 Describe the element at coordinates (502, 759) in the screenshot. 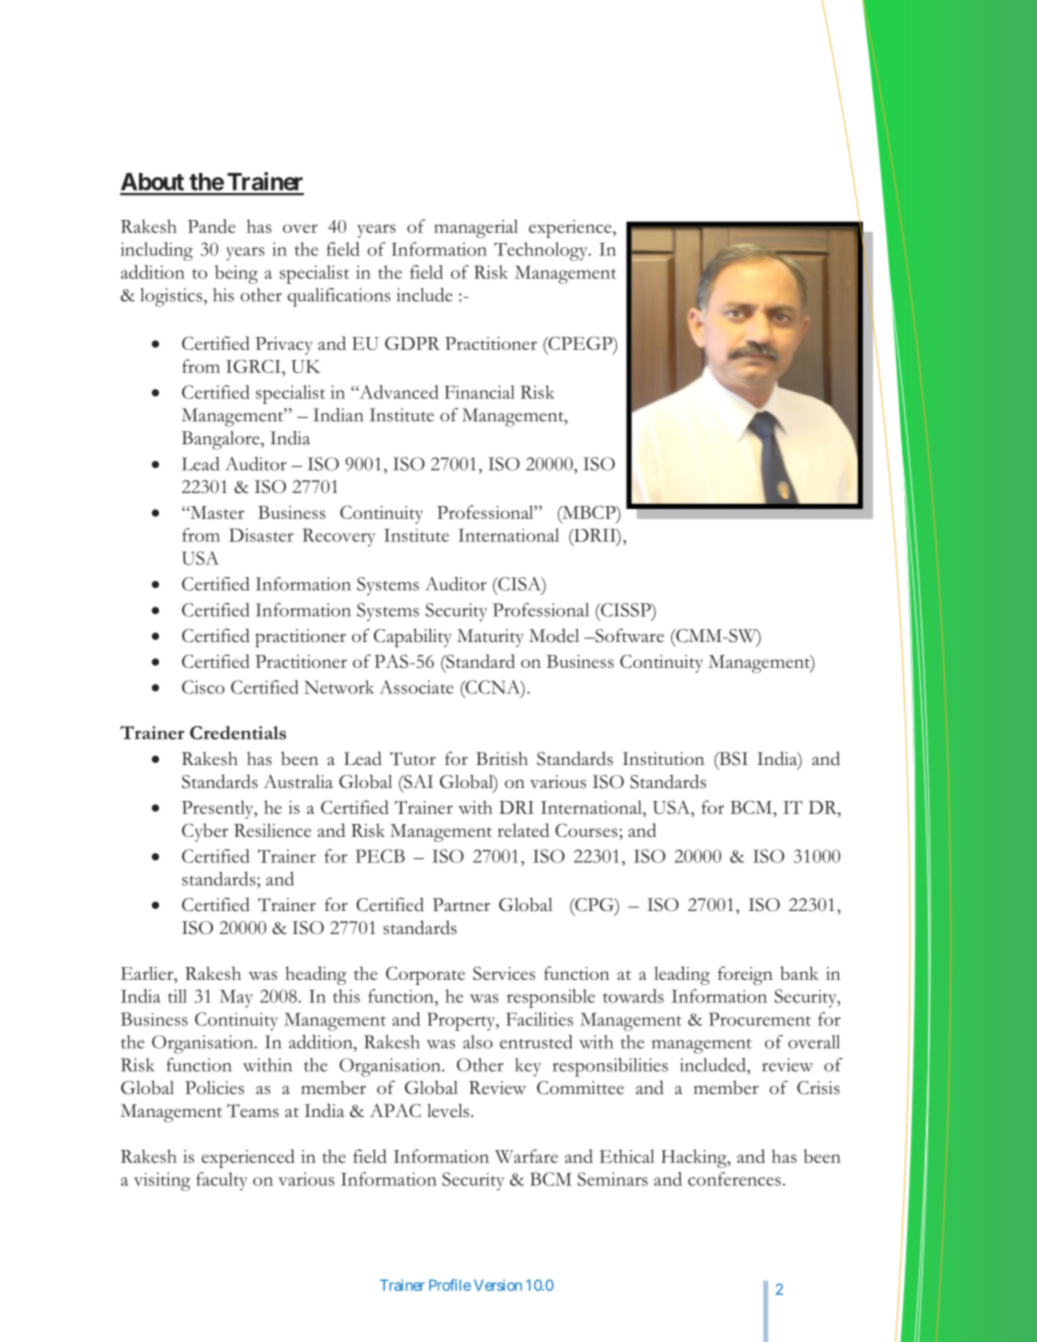

I see `British` at that location.
